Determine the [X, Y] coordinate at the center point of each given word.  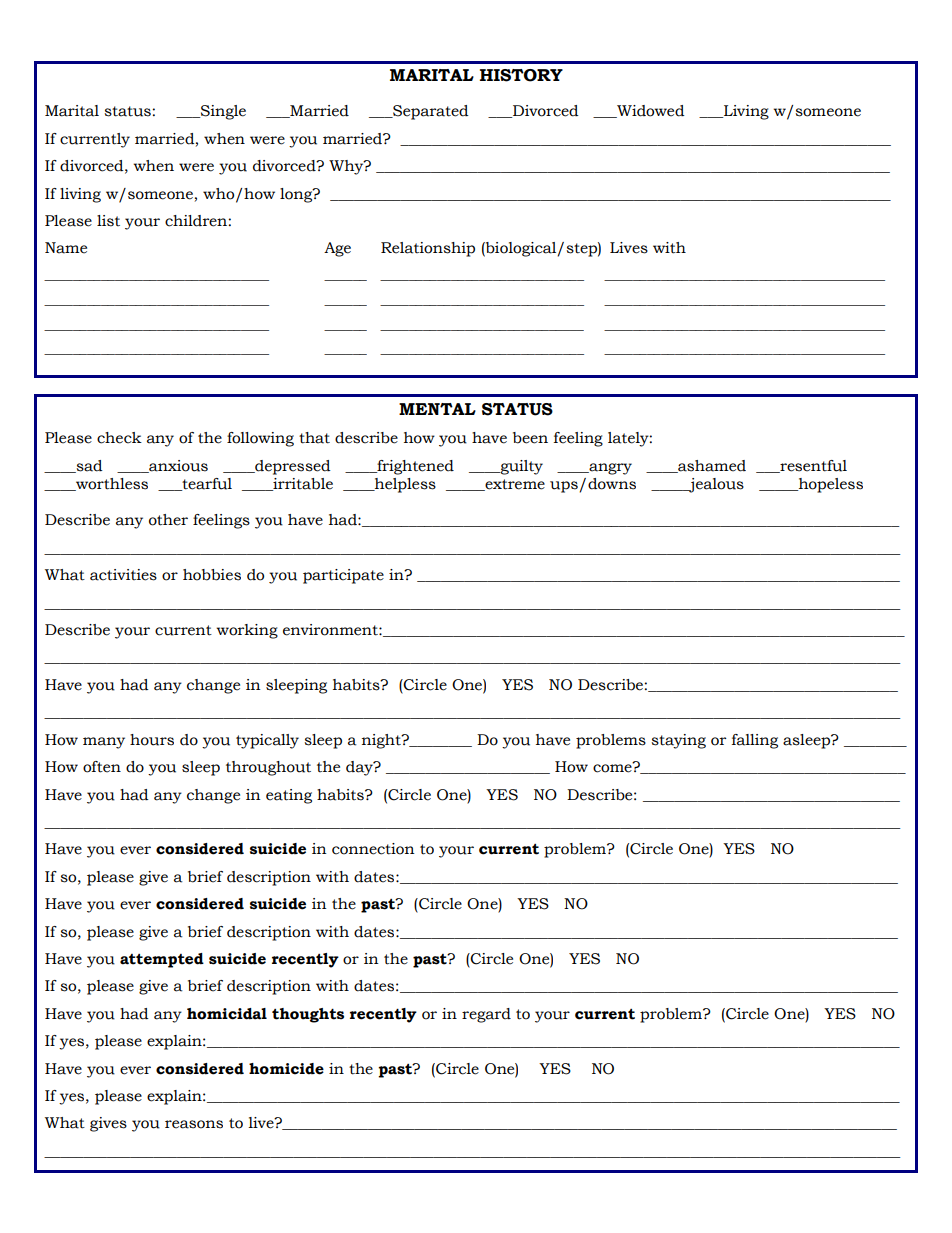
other [168, 520]
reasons [194, 1124]
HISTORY [521, 75]
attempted [162, 960]
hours [152, 740]
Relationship [428, 249]
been [530, 438]
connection [373, 849]
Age [337, 249]
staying [678, 741]
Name [66, 248]
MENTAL [437, 409]
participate [343, 576]
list [108, 221]
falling [755, 741]
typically [267, 741]
